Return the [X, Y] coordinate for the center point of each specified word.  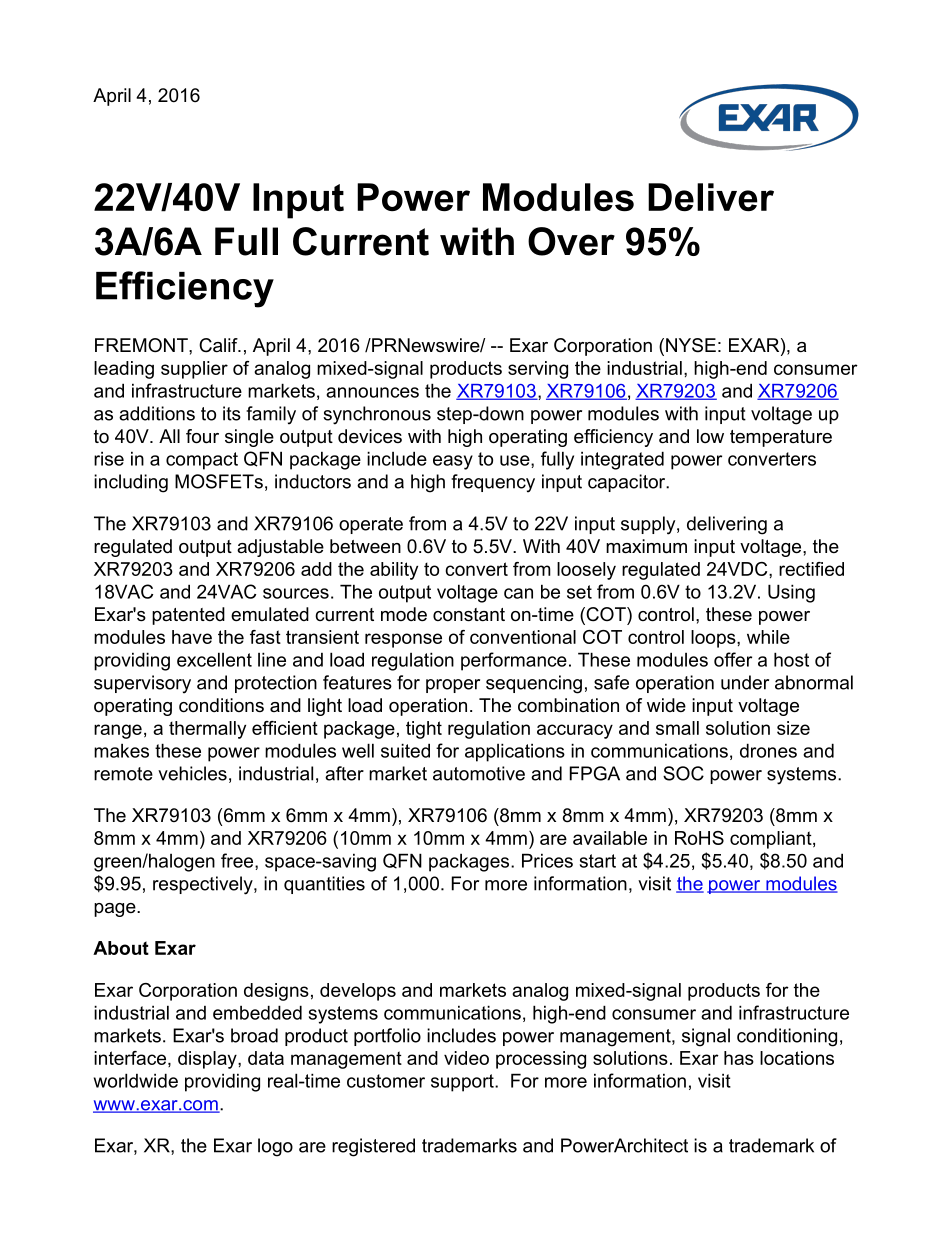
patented [188, 616]
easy [453, 462]
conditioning [787, 1037]
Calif [219, 345]
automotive [479, 773]
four [202, 436]
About [121, 948]
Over [571, 241]
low [710, 436]
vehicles [192, 773]
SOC [683, 773]
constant [469, 615]
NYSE [691, 345]
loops [714, 639]
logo [275, 1147]
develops [358, 992]
